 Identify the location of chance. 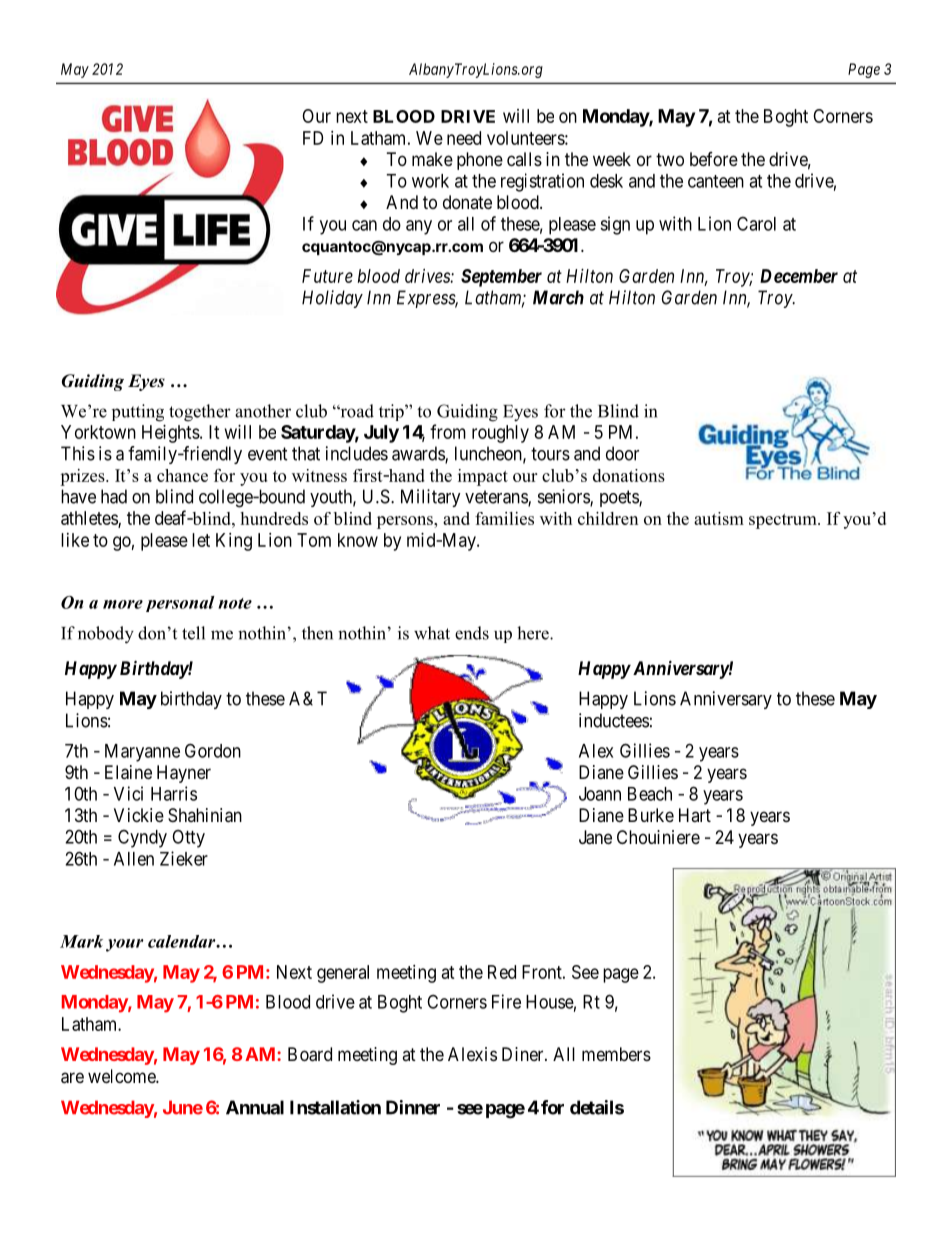
(182, 475).
